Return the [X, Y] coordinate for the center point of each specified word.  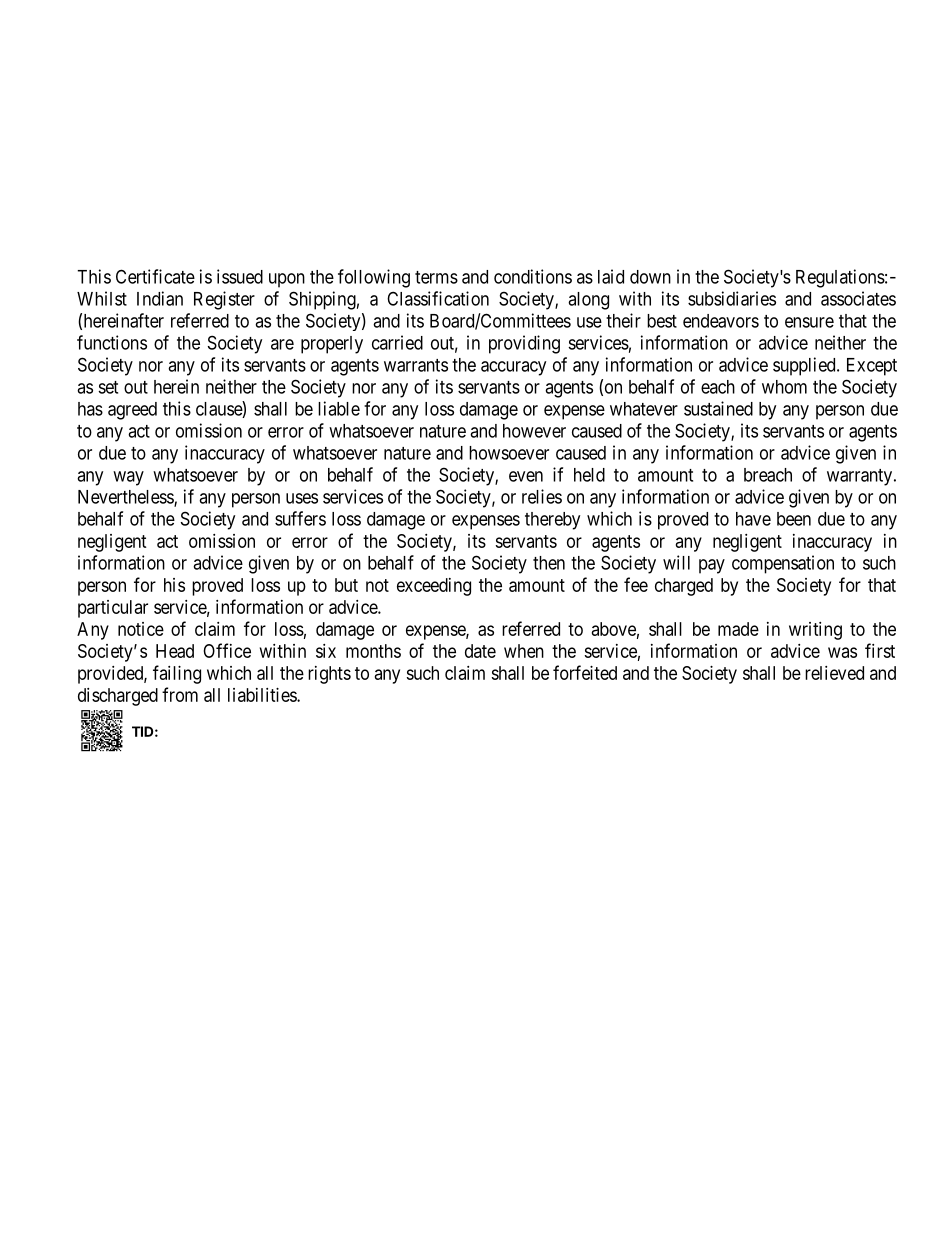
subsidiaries [732, 298]
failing [177, 674]
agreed [132, 411]
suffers [300, 518]
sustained [718, 408]
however [534, 431]
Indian [160, 298]
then [549, 563]
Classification [438, 298]
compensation [783, 564]
